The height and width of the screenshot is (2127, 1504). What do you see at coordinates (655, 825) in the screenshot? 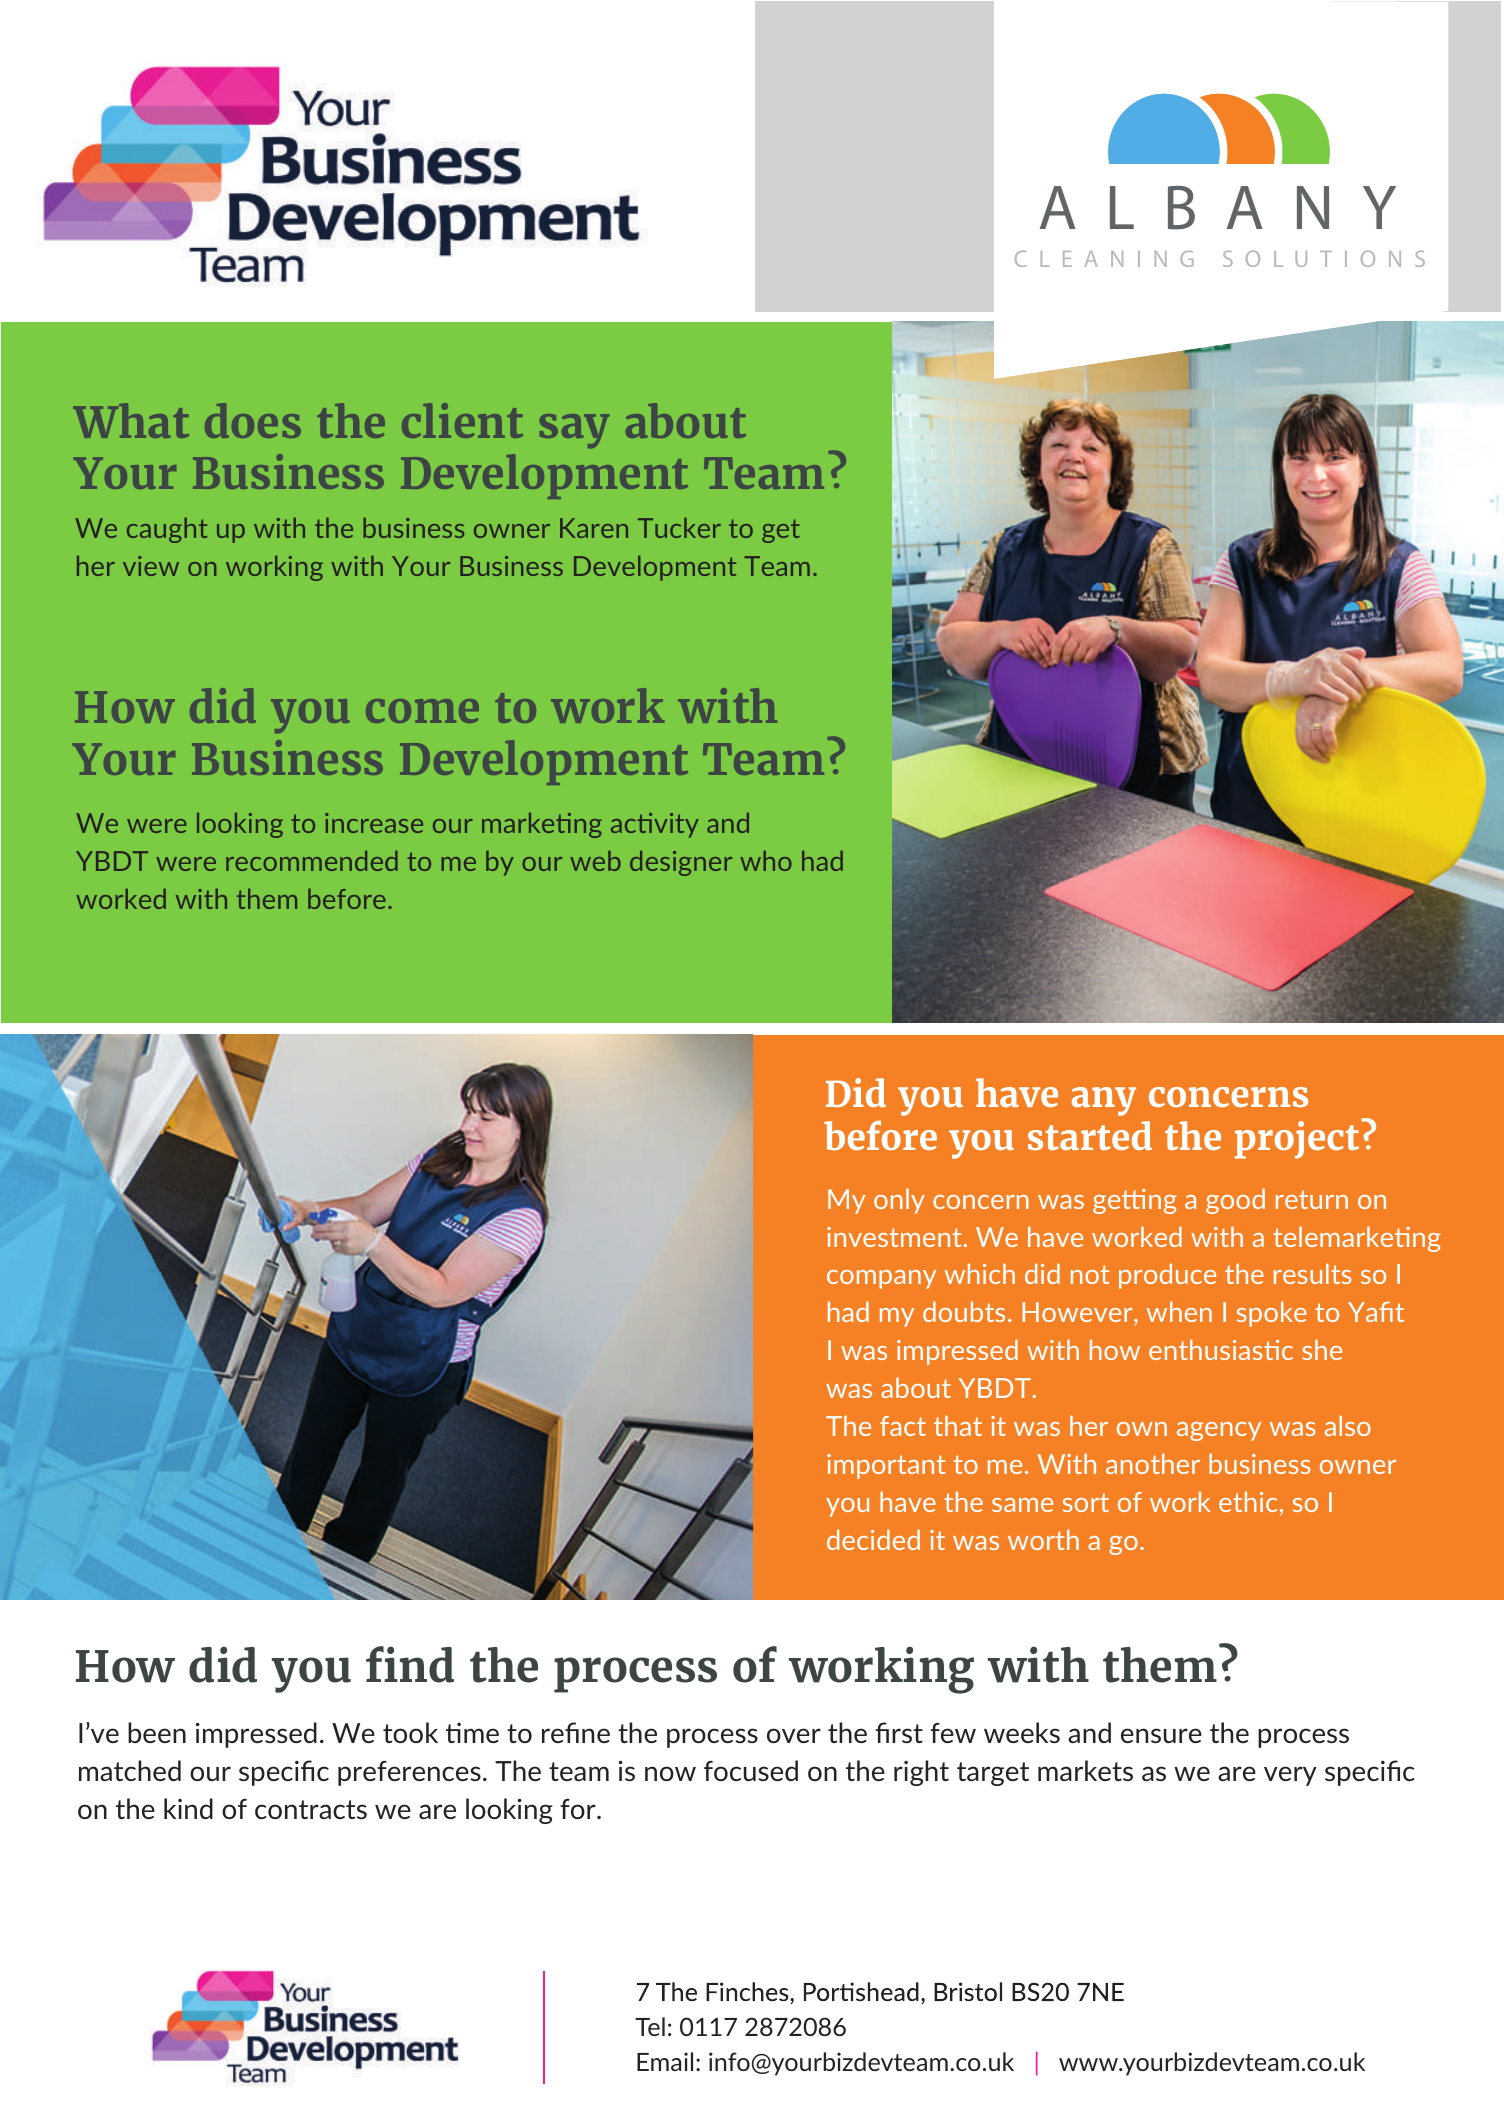
I see `activity` at bounding box center [655, 825].
